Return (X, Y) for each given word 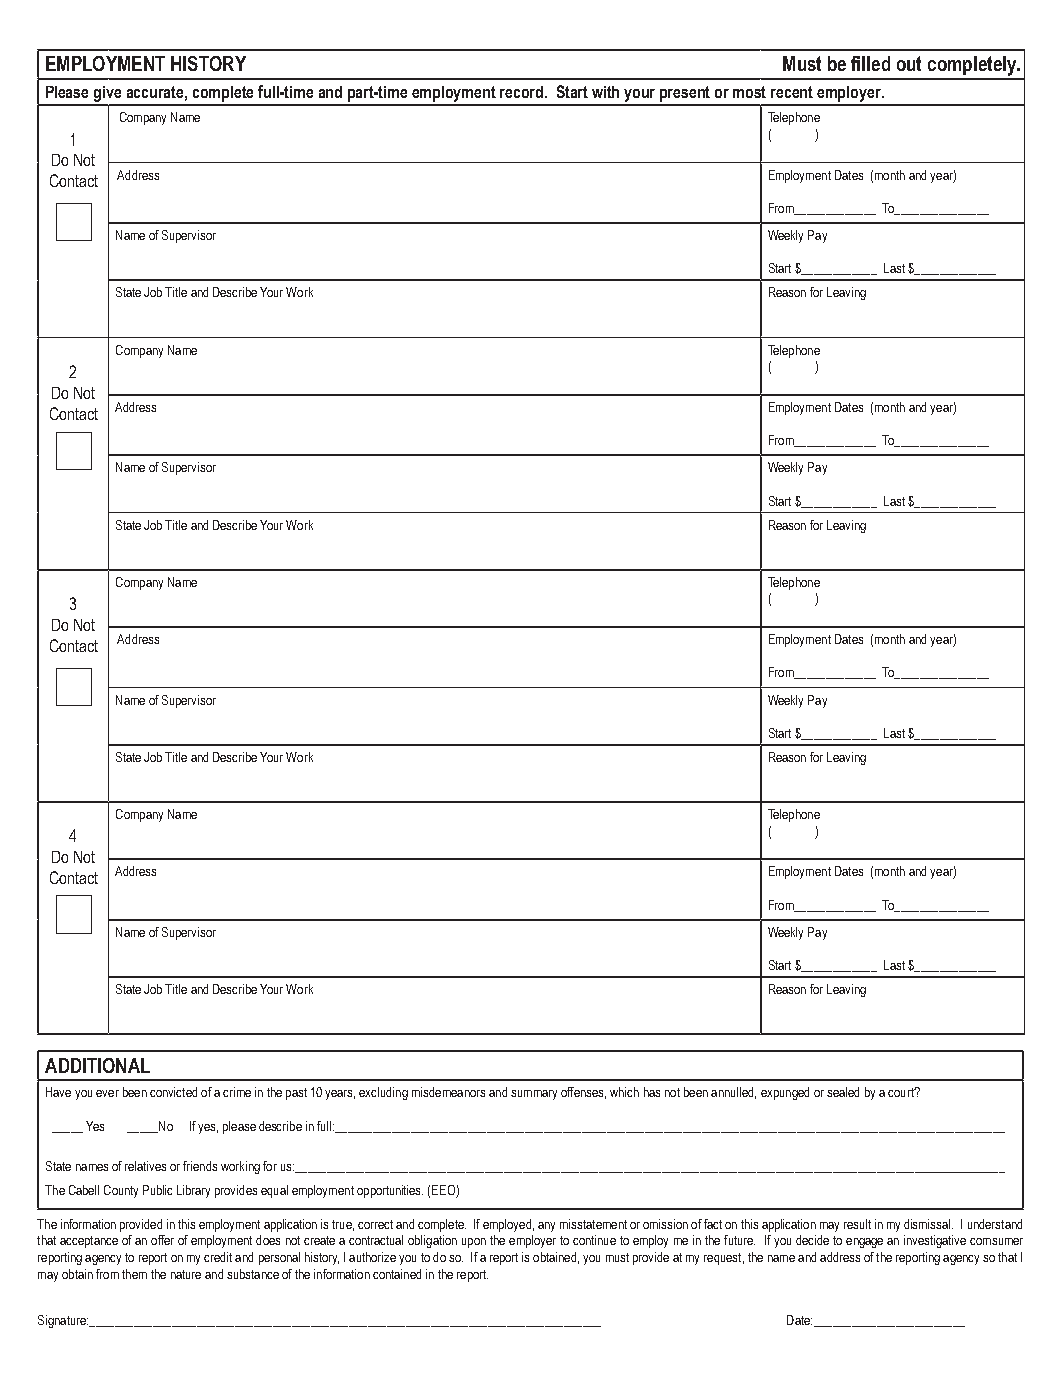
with (605, 92)
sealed (843, 1092)
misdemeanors (448, 1092)
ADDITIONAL (97, 1065)
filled (870, 63)
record (523, 92)
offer (162, 1240)
